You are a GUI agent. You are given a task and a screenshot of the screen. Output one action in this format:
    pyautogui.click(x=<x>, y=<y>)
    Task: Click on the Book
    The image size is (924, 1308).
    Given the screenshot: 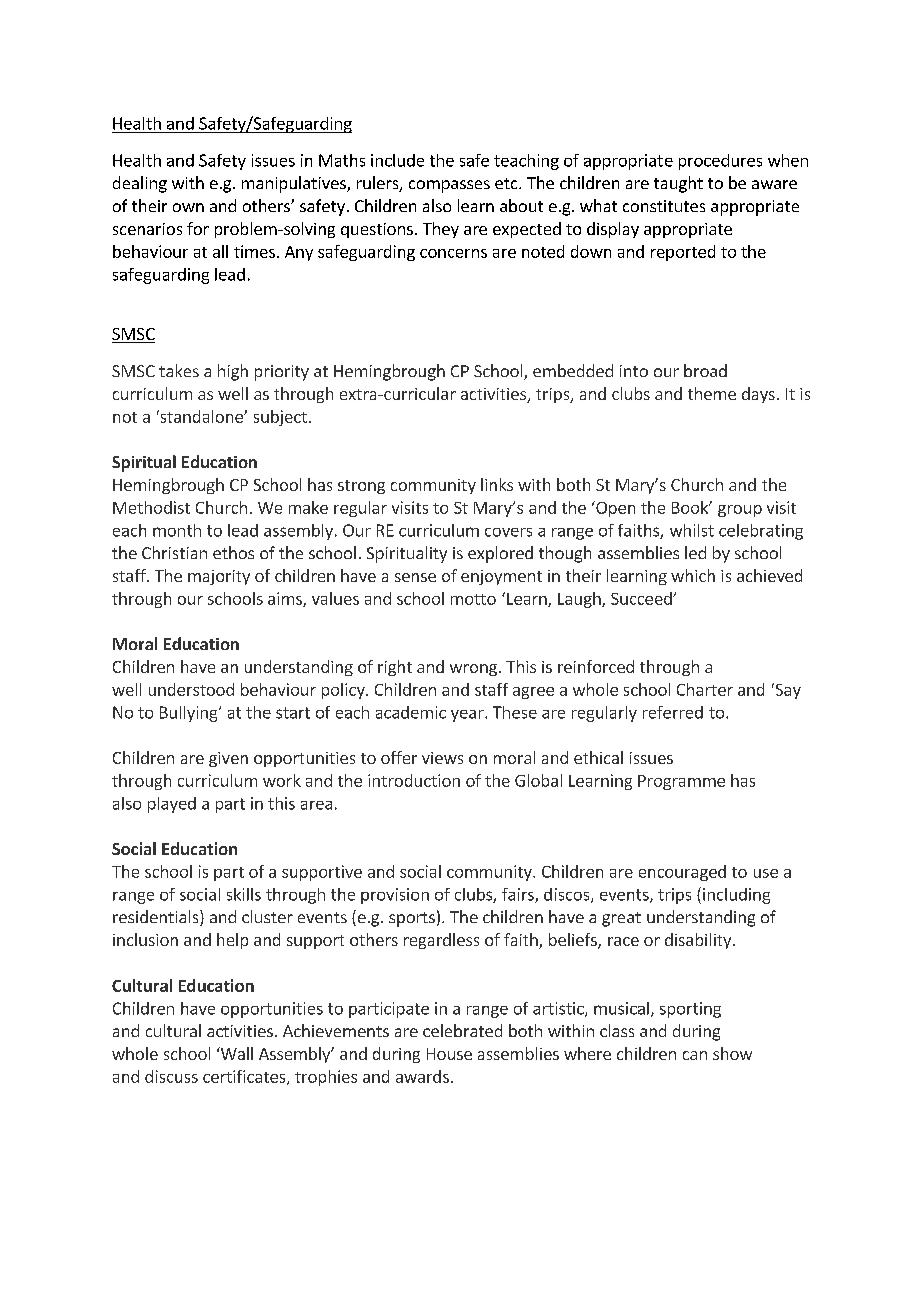 What is the action you would take?
    pyautogui.click(x=691, y=507)
